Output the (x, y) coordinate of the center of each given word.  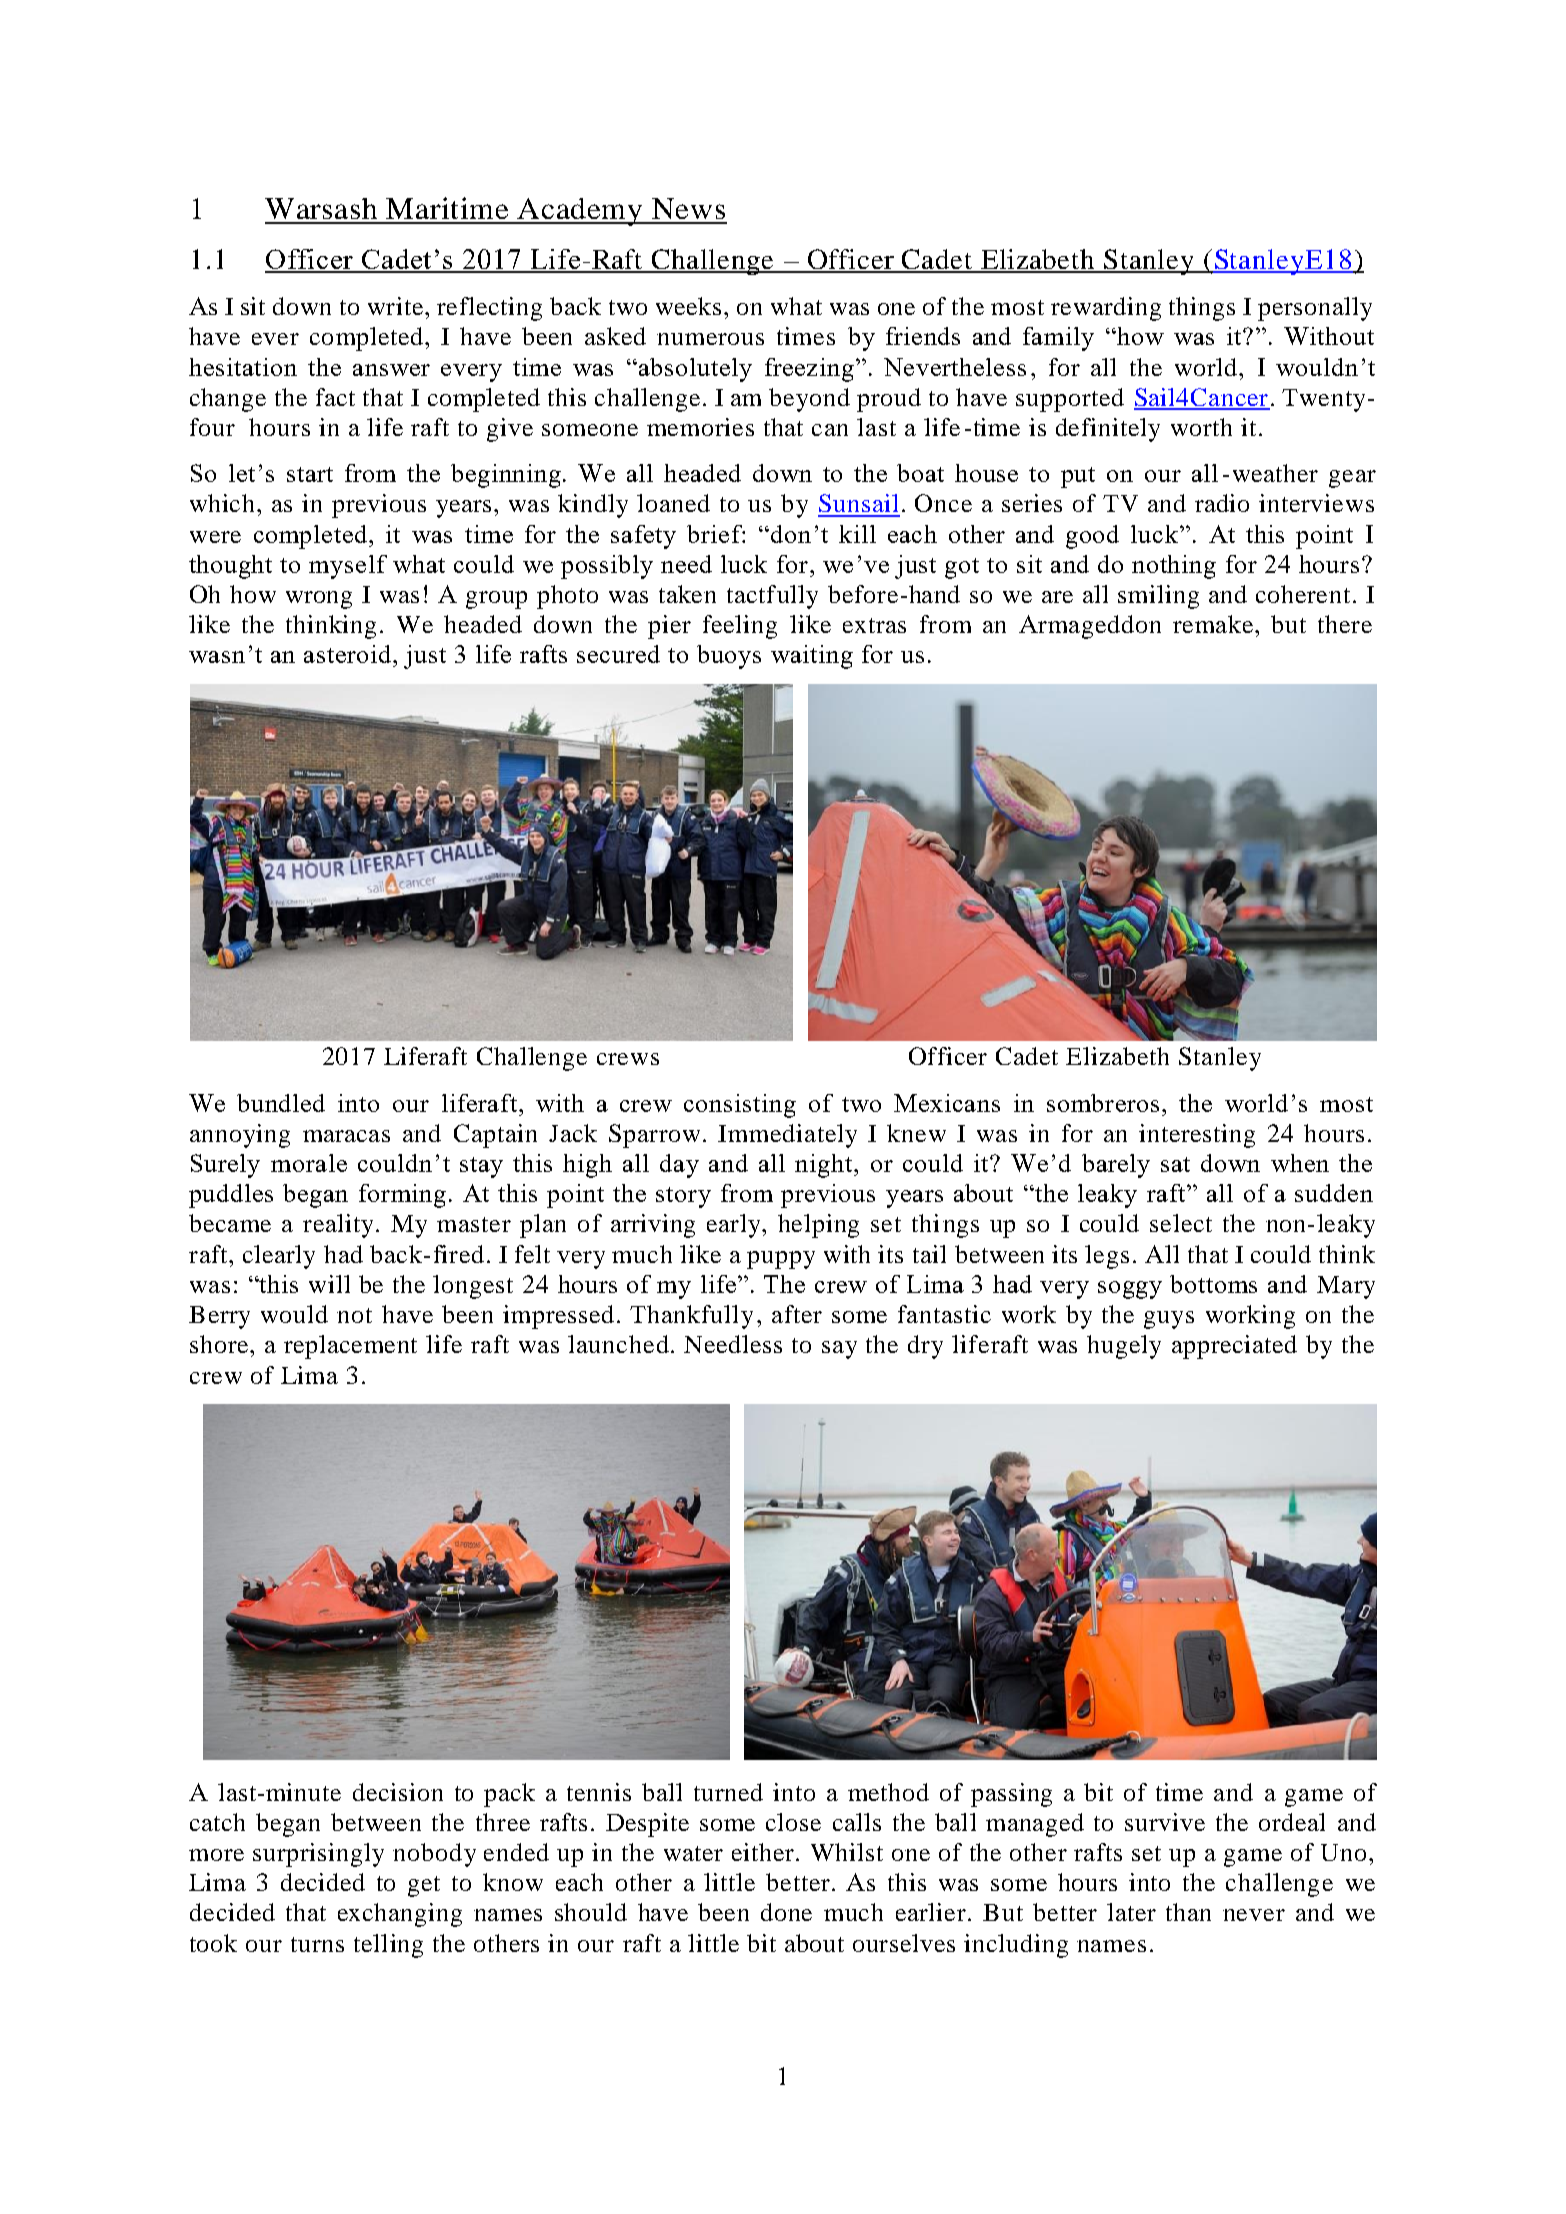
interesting (1197, 1136)
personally (1315, 309)
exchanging (400, 1915)
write (395, 306)
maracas (346, 1136)
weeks (688, 306)
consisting (740, 1106)
